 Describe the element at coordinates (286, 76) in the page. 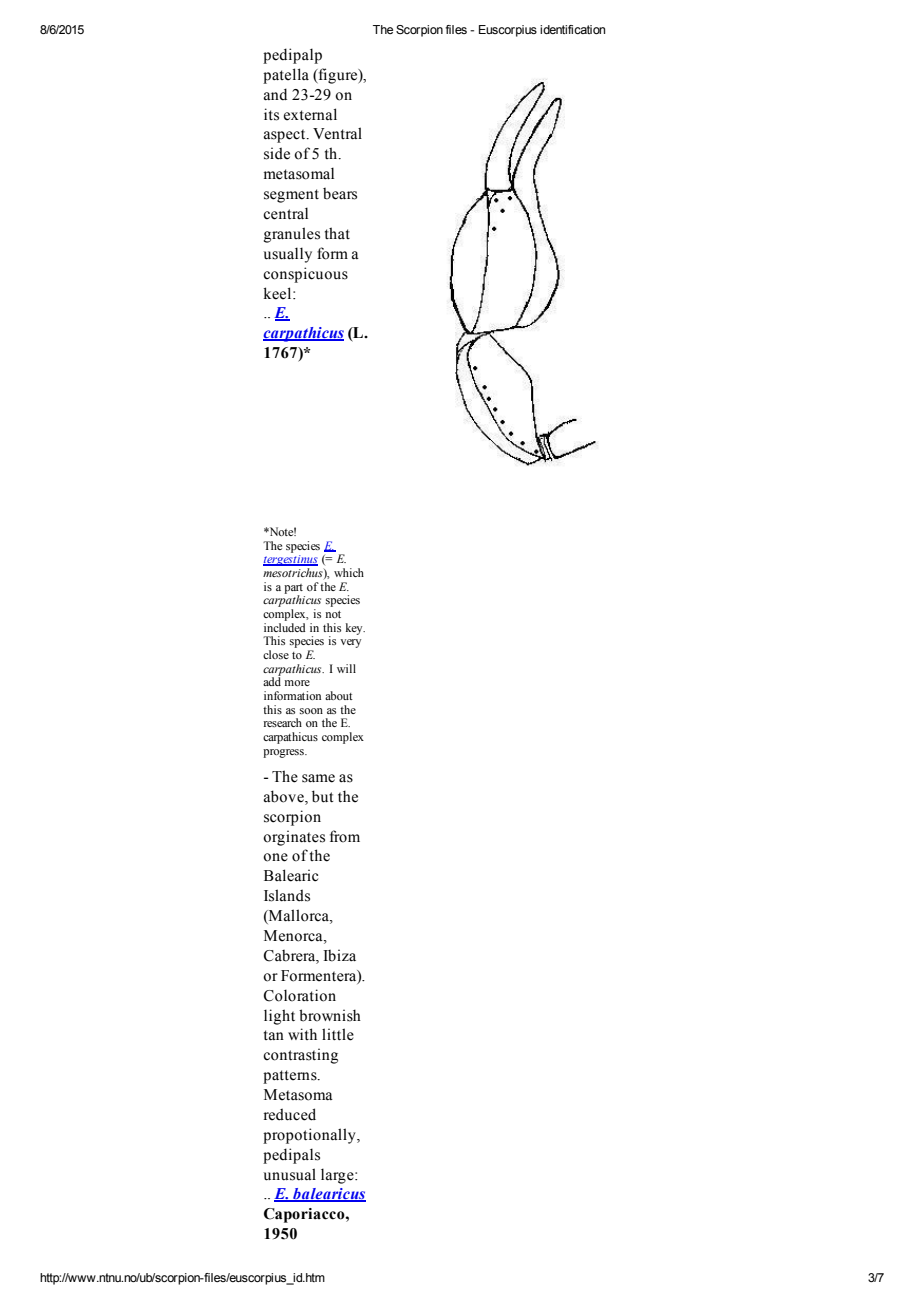

I see `patella` at that location.
